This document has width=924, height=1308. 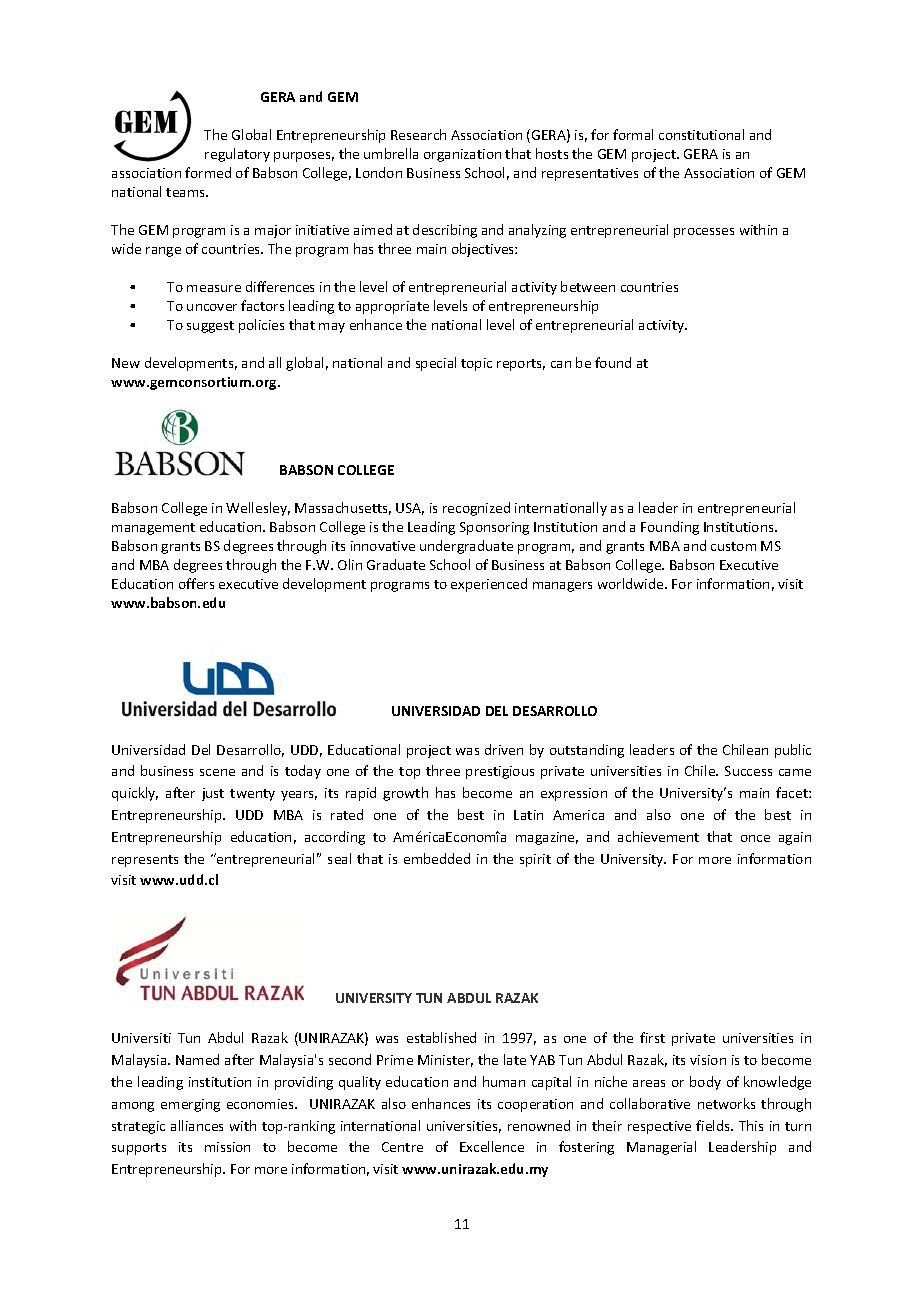 What do you see at coordinates (258, 509) in the document?
I see `Wellesley` at bounding box center [258, 509].
